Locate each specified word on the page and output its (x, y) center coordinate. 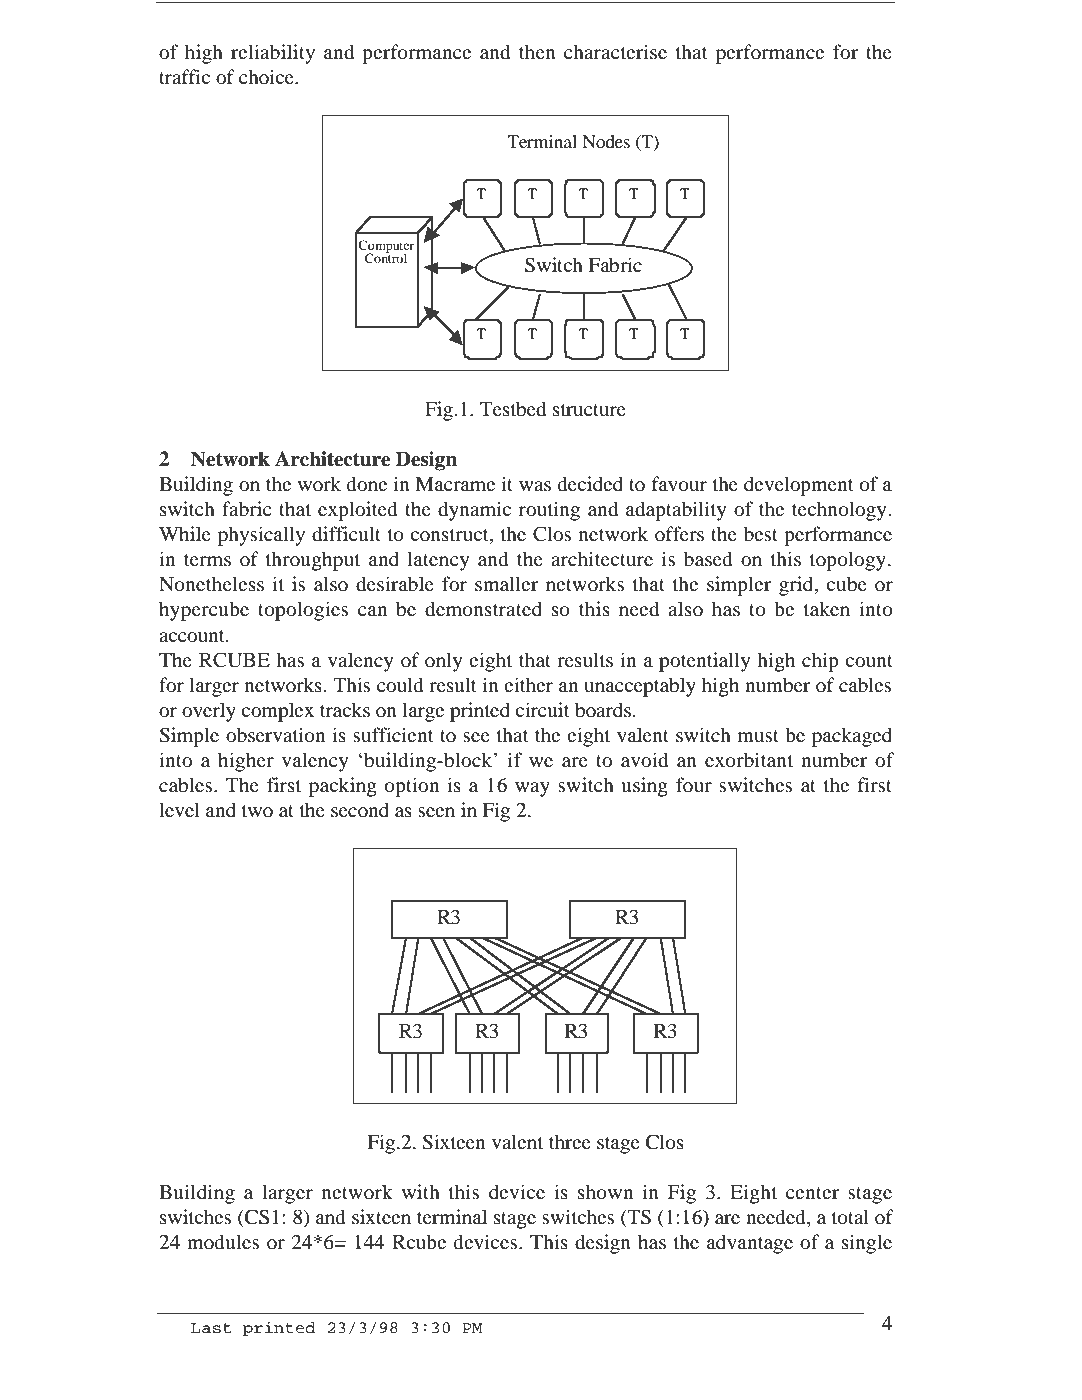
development (799, 486)
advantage (750, 1244)
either (528, 684)
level (179, 809)
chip (820, 662)
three (570, 1141)
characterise (615, 51)
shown (605, 1192)
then (537, 51)
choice (267, 76)
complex (277, 712)
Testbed (513, 409)
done (367, 484)
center (812, 1193)
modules (223, 1242)
